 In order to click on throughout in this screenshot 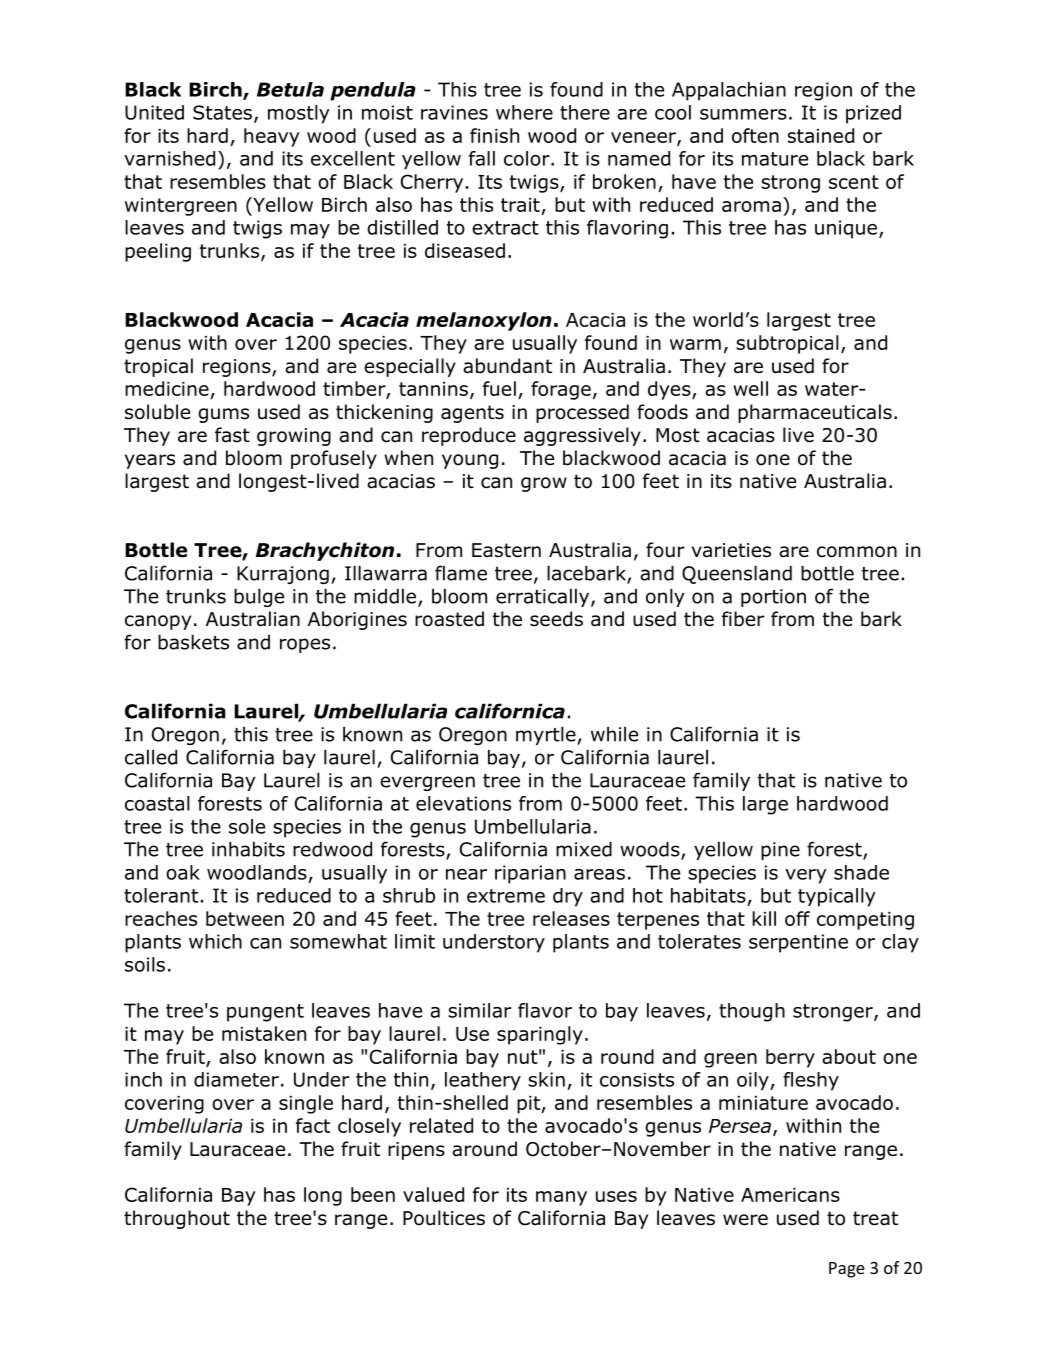, I will do `click(177, 1219)`.
